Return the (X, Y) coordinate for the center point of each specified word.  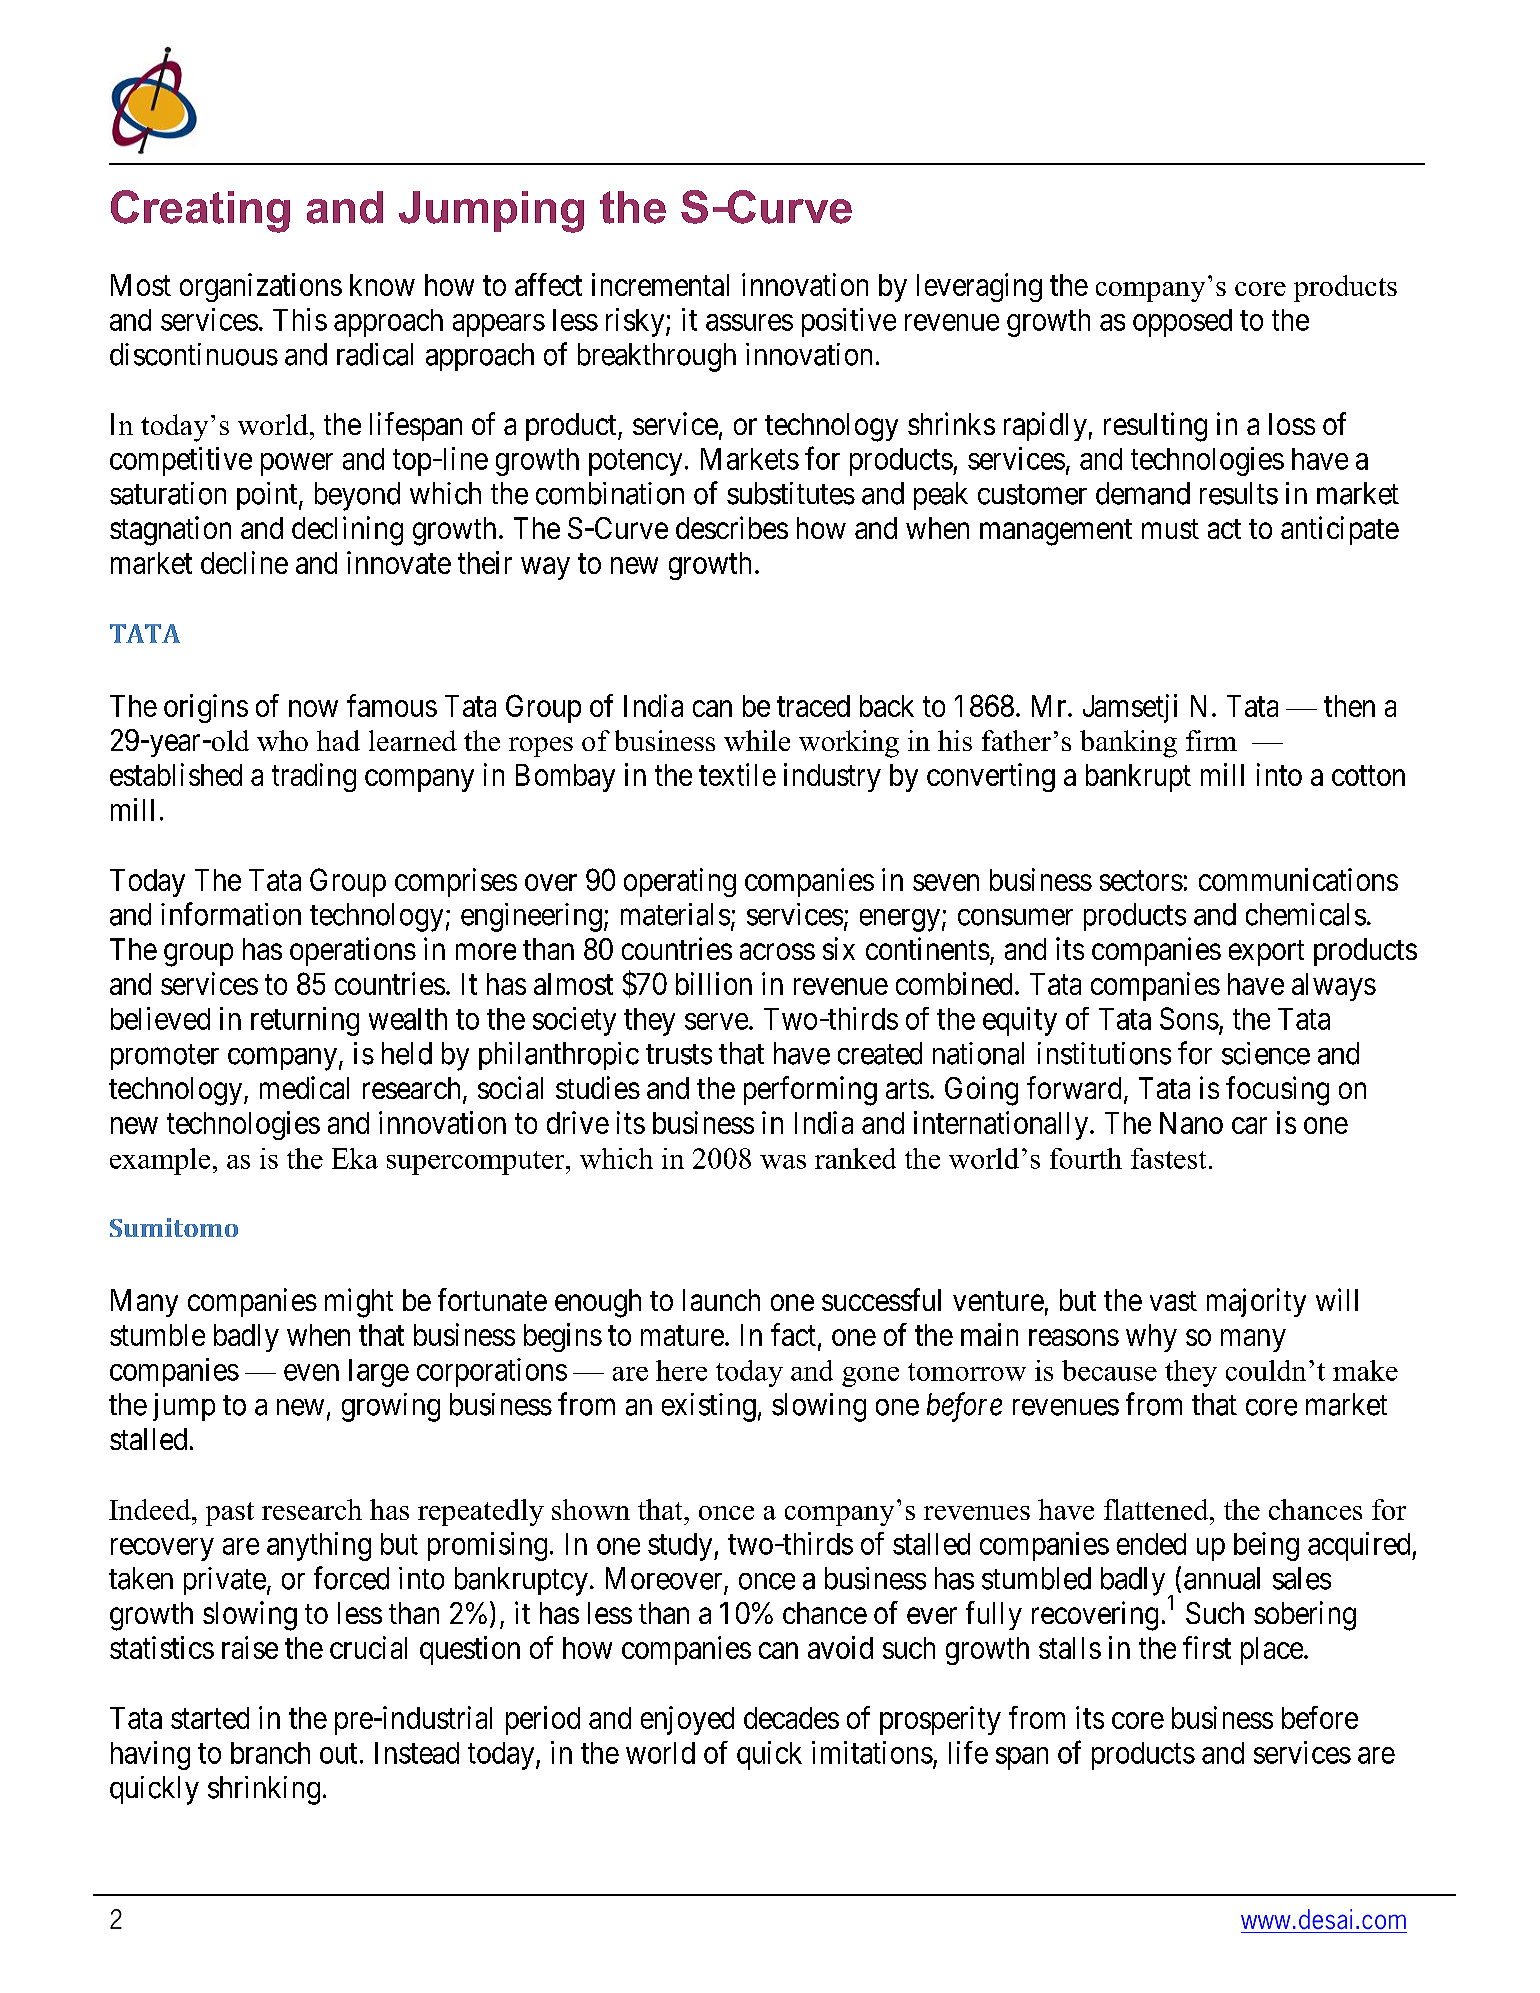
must (1170, 529)
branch (270, 1753)
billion (714, 983)
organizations (261, 287)
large (379, 1373)
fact (793, 1334)
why (1151, 1338)
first (1207, 1647)
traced (813, 706)
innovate (399, 562)
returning (305, 1021)
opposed (1182, 323)
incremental (660, 284)
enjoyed (687, 1720)
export (1266, 953)
